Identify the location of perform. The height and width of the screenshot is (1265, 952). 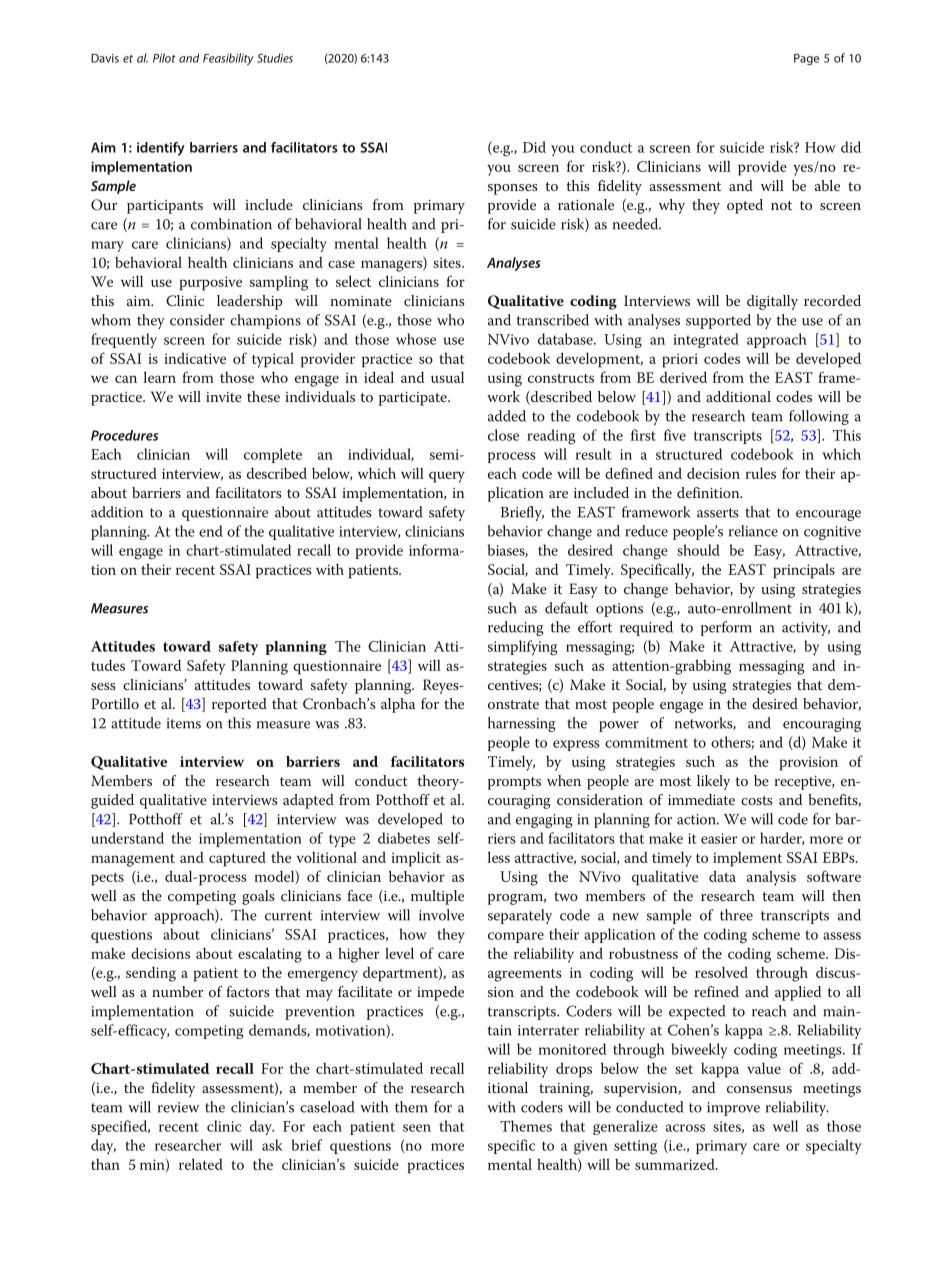
(726, 628).
